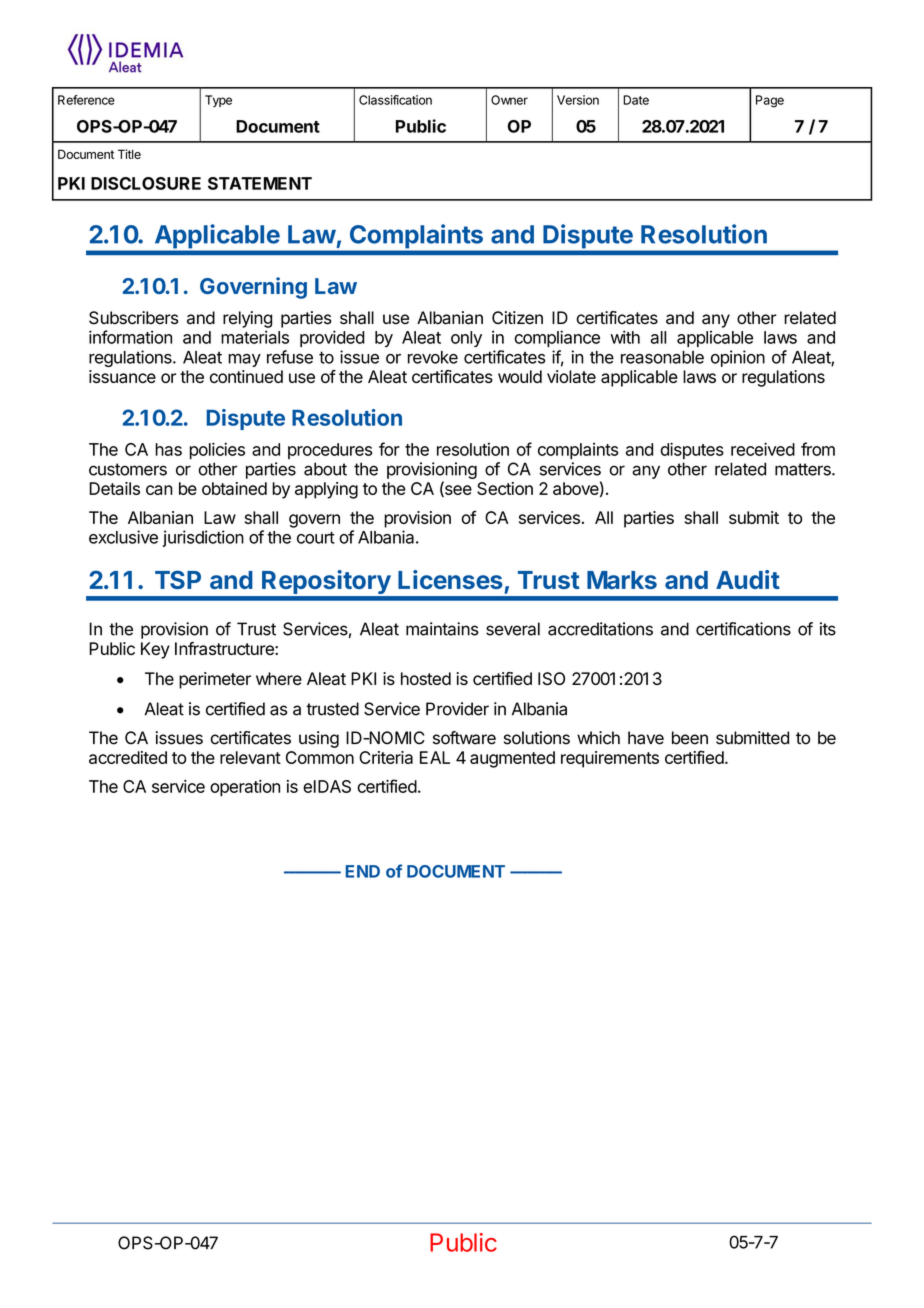  I want to click on matters, so click(804, 469).
